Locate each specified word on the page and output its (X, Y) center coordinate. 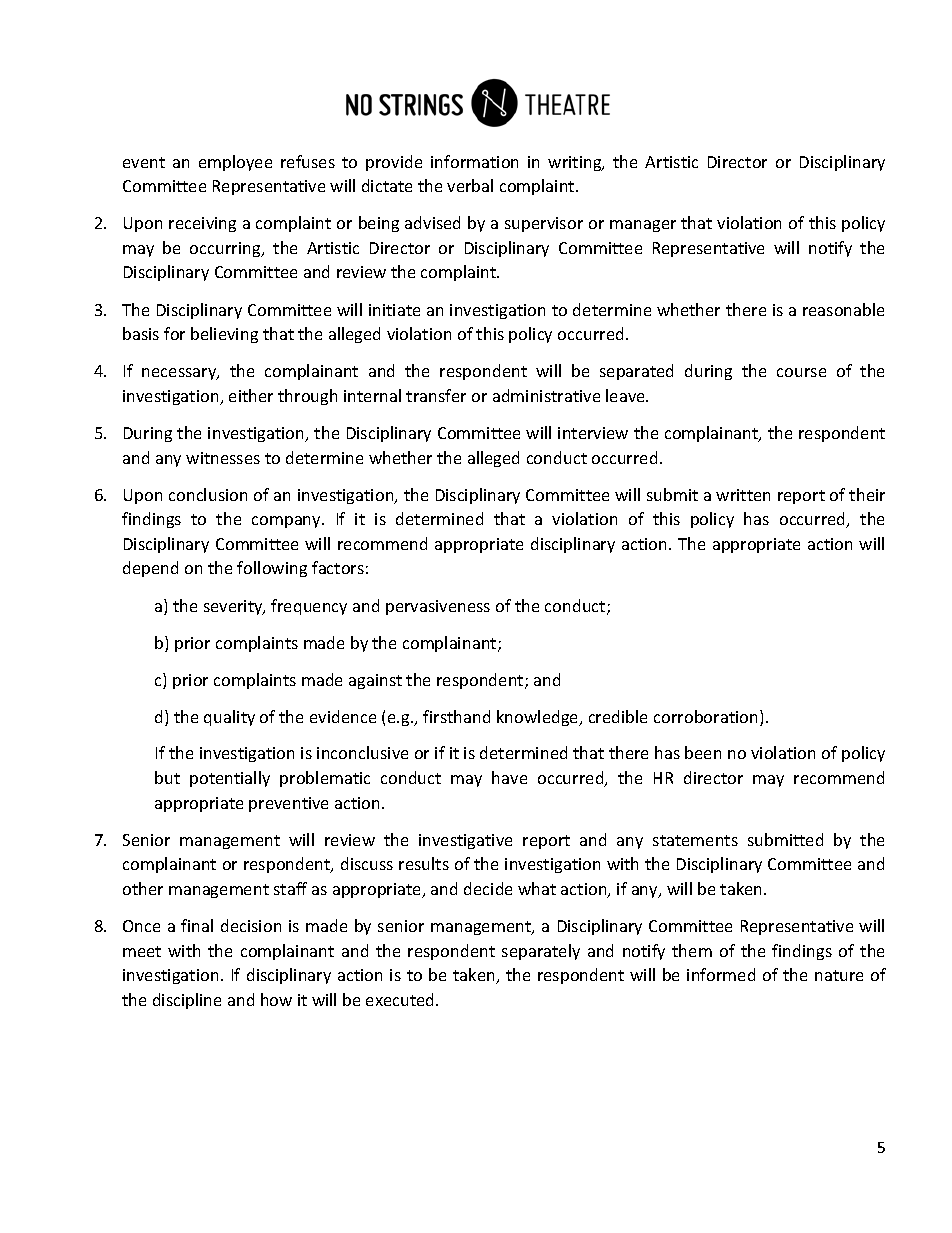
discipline (187, 1001)
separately (541, 952)
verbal (470, 185)
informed (721, 974)
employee (235, 163)
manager (643, 226)
